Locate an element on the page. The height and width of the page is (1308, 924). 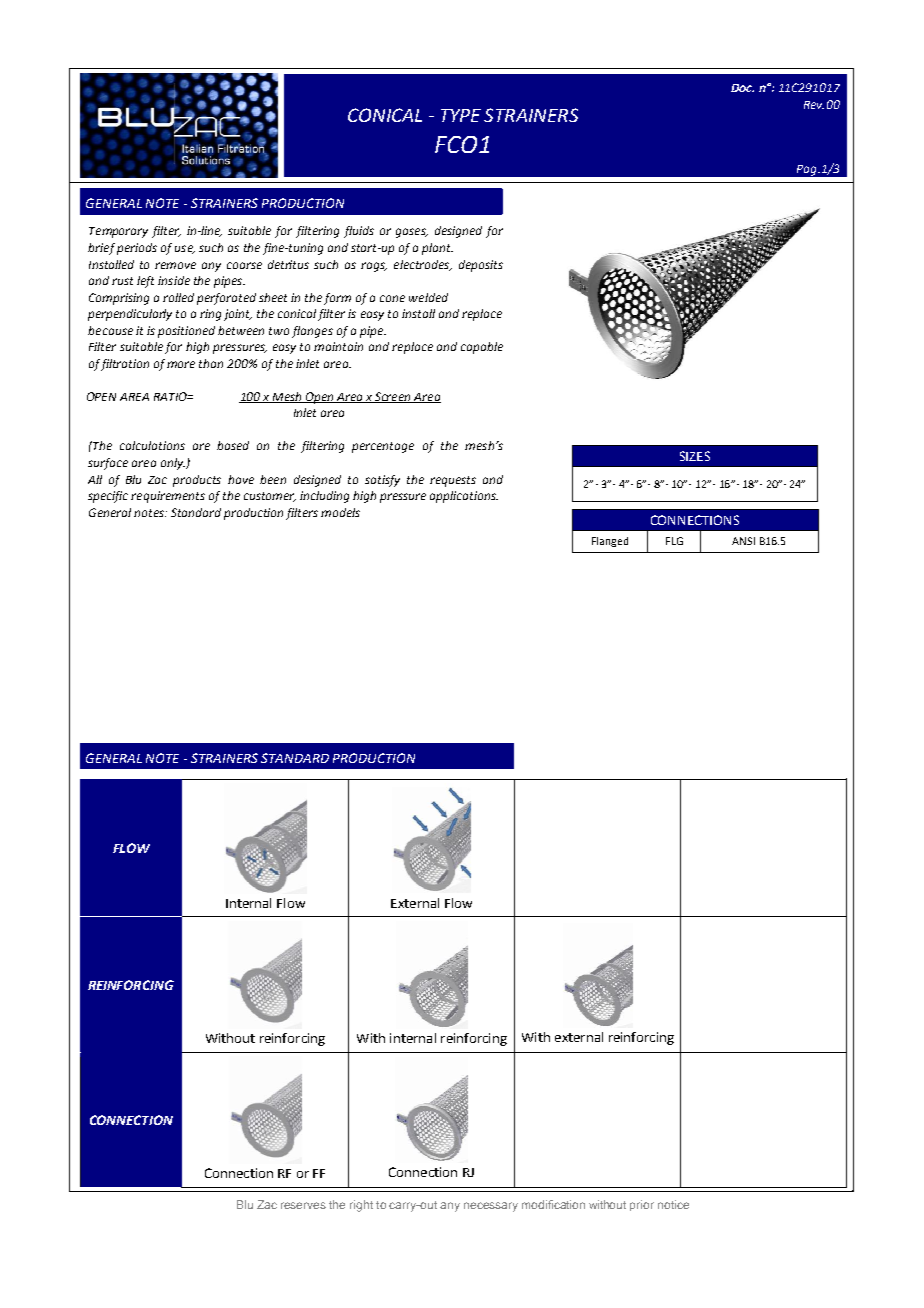
requirements is located at coordinates (168, 497).
